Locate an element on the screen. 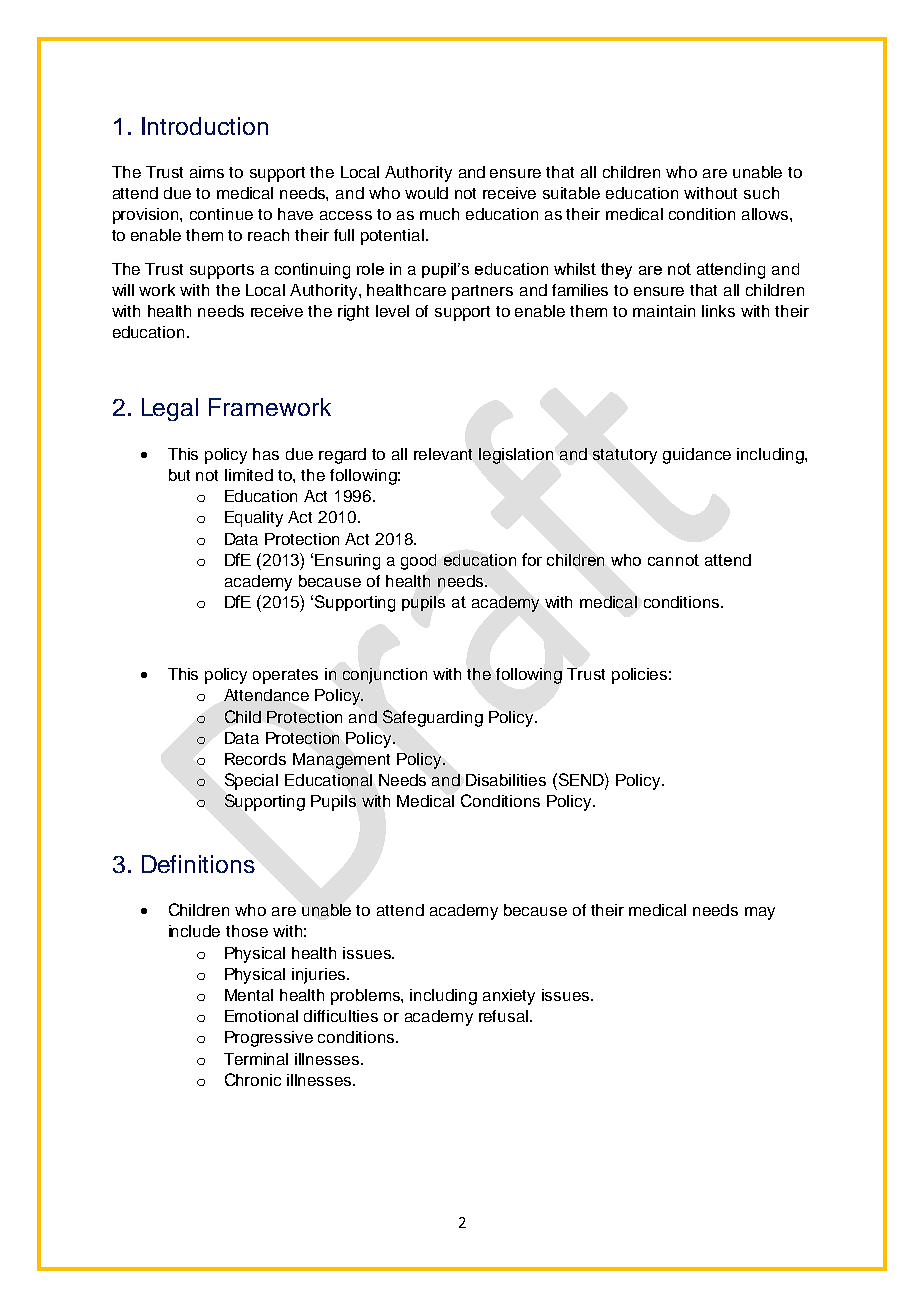 This screenshot has width=924, height=1308. refusal is located at coordinates (505, 1016).
